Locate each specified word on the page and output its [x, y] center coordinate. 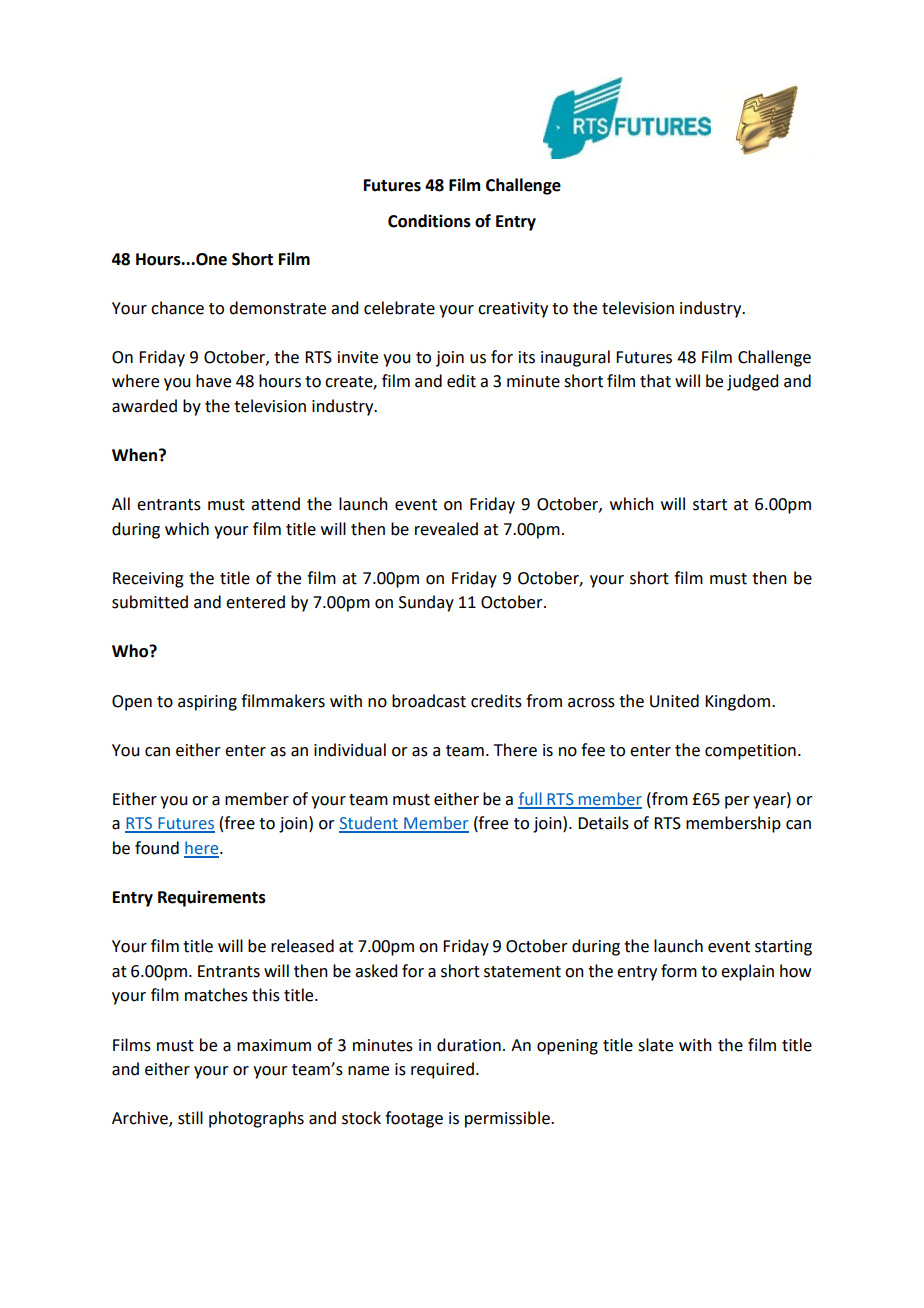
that [655, 381]
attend [275, 504]
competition [750, 752]
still [190, 1118]
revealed [446, 529]
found [157, 848]
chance [177, 308]
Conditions [429, 221]
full [531, 800]
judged [752, 382]
